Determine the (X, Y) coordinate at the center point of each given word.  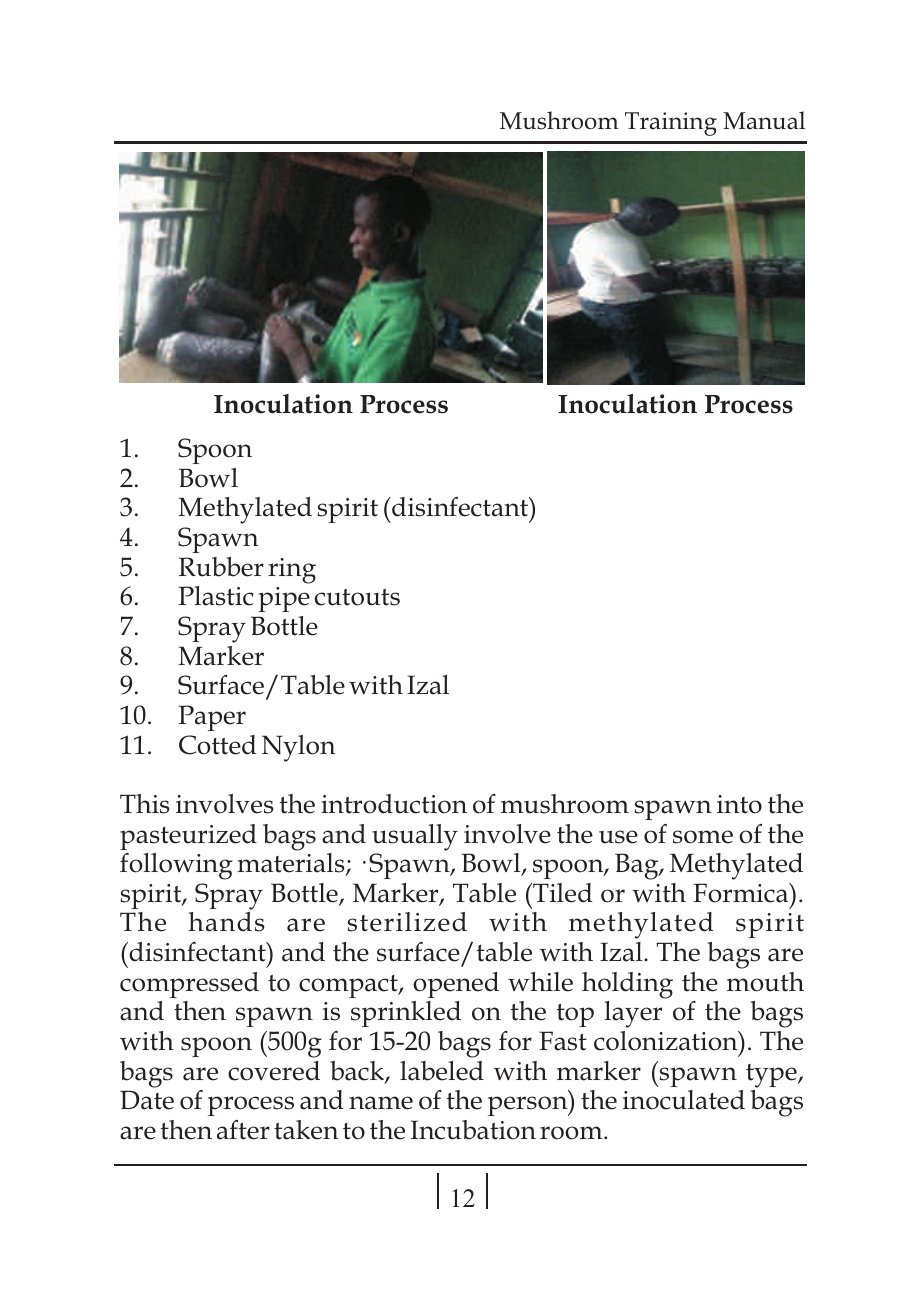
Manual (764, 120)
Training (671, 124)
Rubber (221, 567)
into (739, 804)
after (243, 1130)
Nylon (299, 748)
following (176, 866)
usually (415, 837)
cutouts (357, 597)
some (703, 837)
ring (292, 571)
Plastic (215, 596)
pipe (284, 599)
